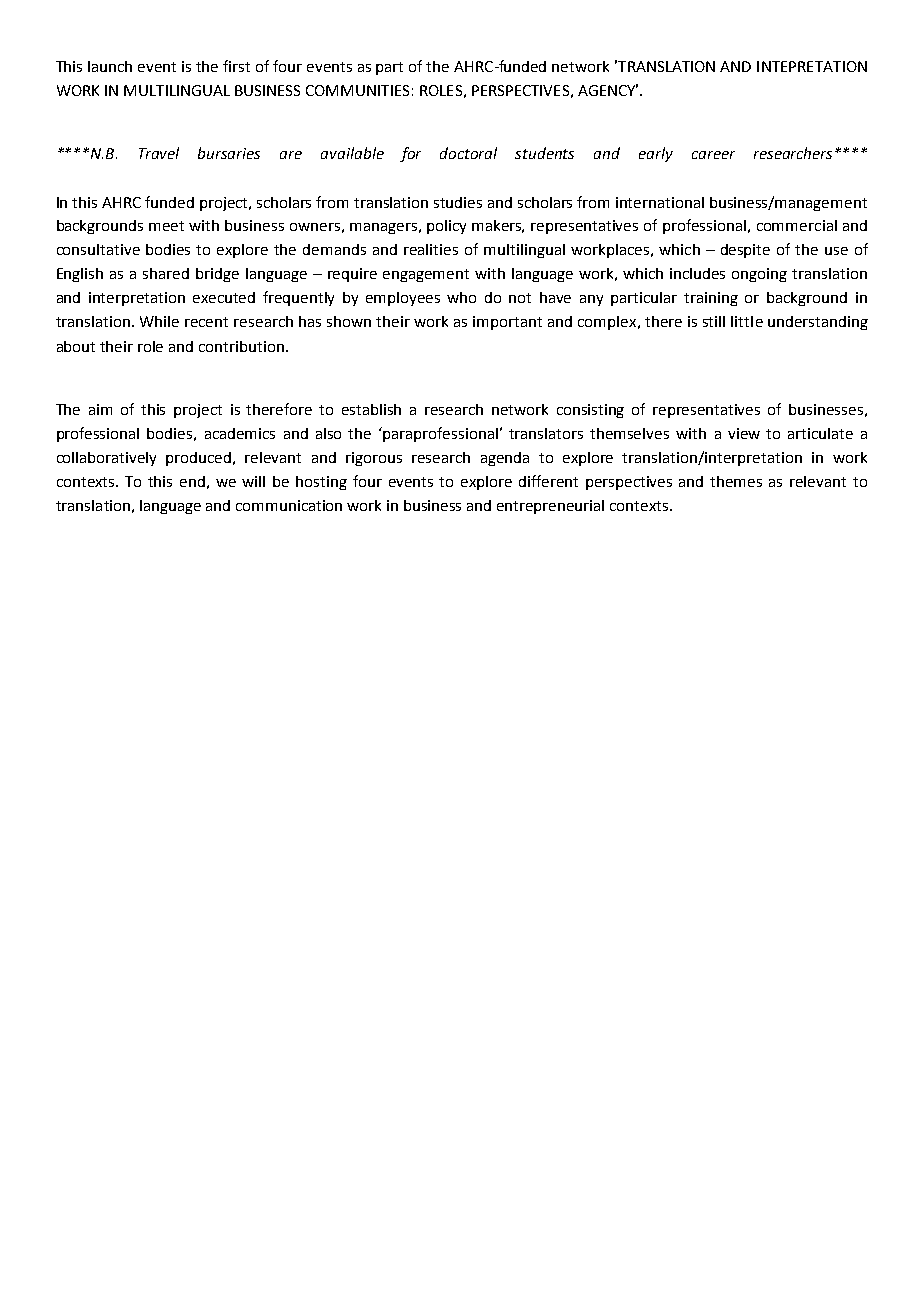 Image resolution: width=924 pixels, height=1308 pixels. What do you see at coordinates (759, 275) in the page?
I see `ongoing` at bounding box center [759, 275].
